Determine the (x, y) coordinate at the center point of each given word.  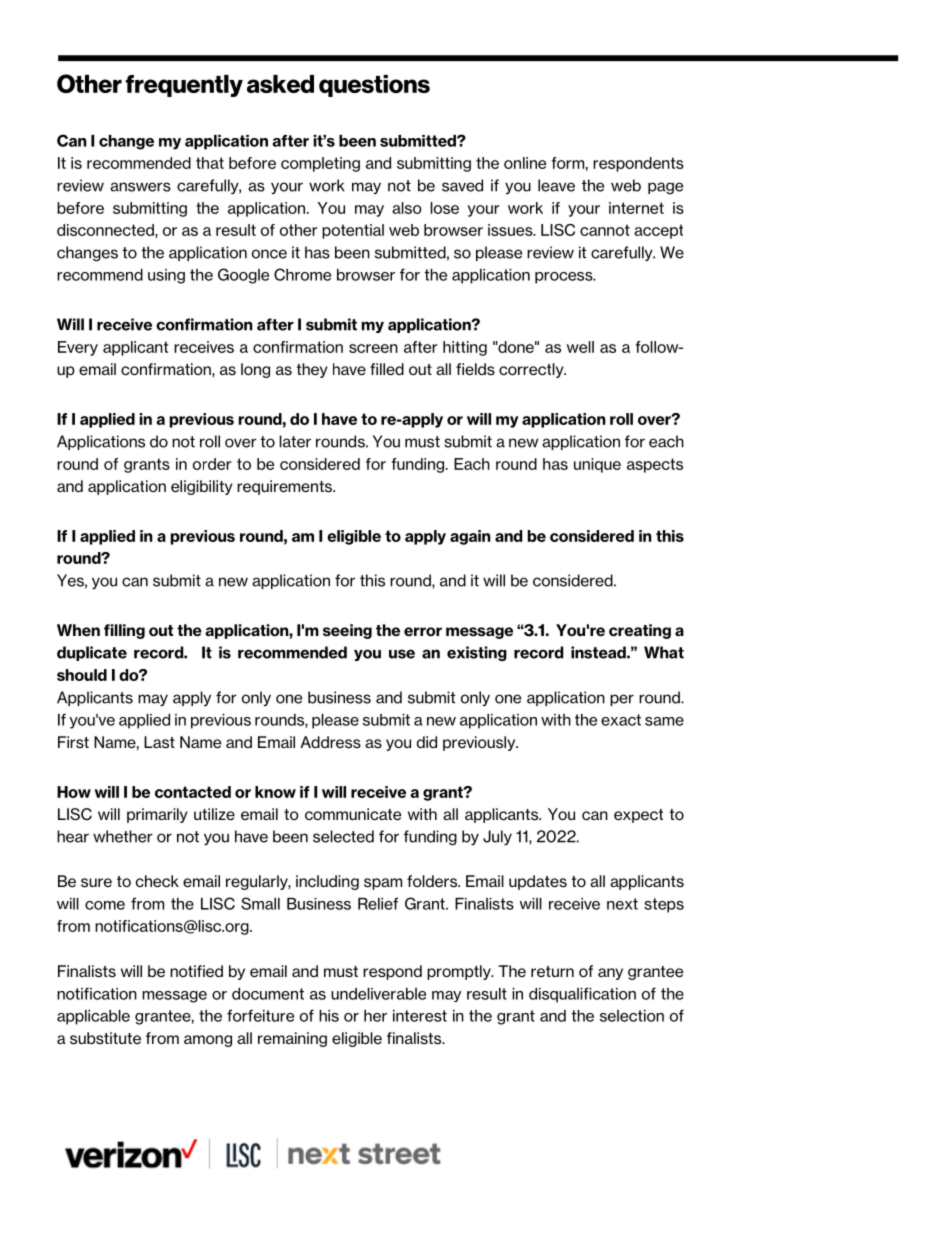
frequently (184, 86)
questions (374, 86)
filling (124, 631)
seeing (347, 631)
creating (640, 631)
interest (420, 1016)
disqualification (582, 995)
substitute (105, 1038)
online (525, 163)
